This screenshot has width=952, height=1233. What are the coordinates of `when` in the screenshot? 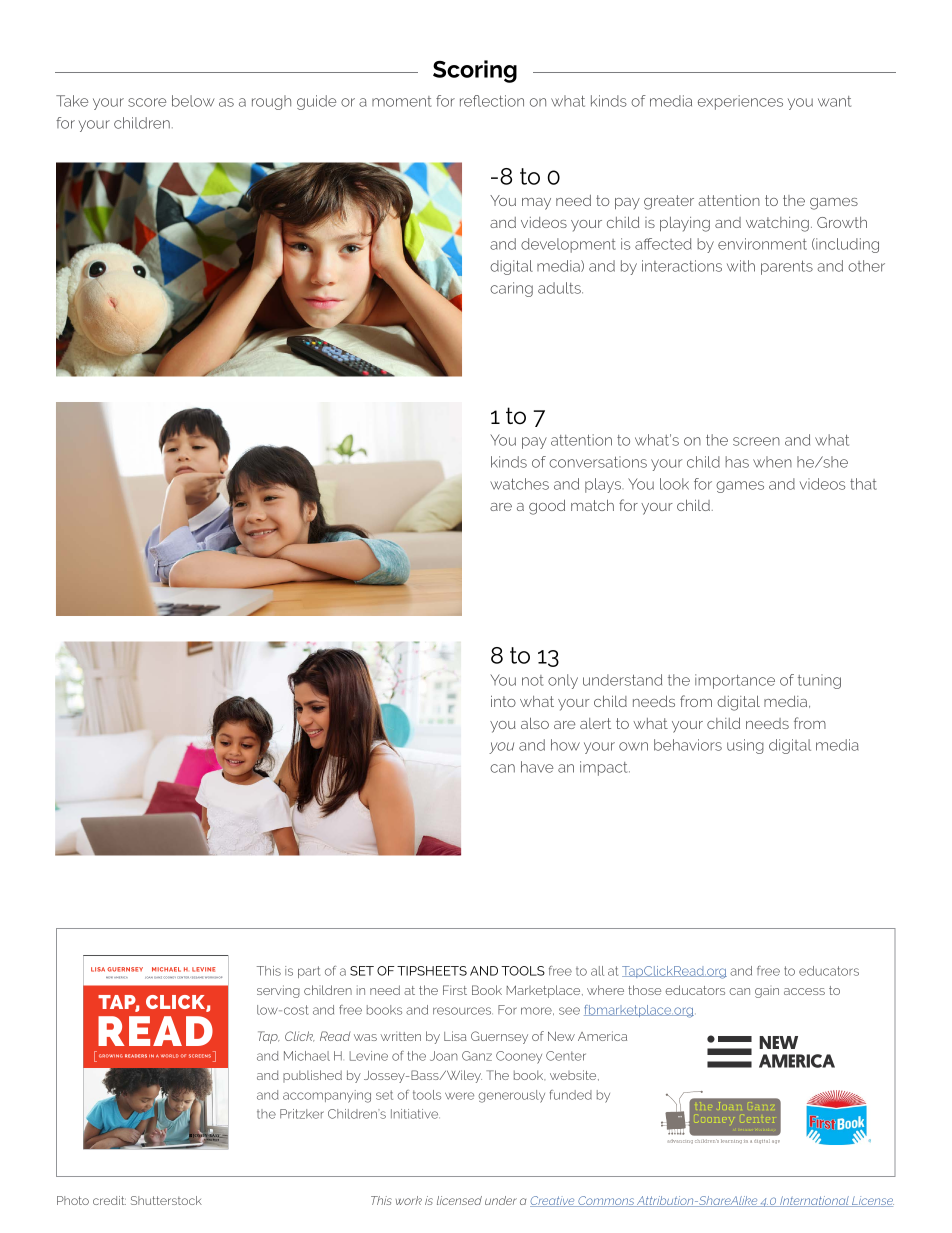 It's located at (772, 462).
